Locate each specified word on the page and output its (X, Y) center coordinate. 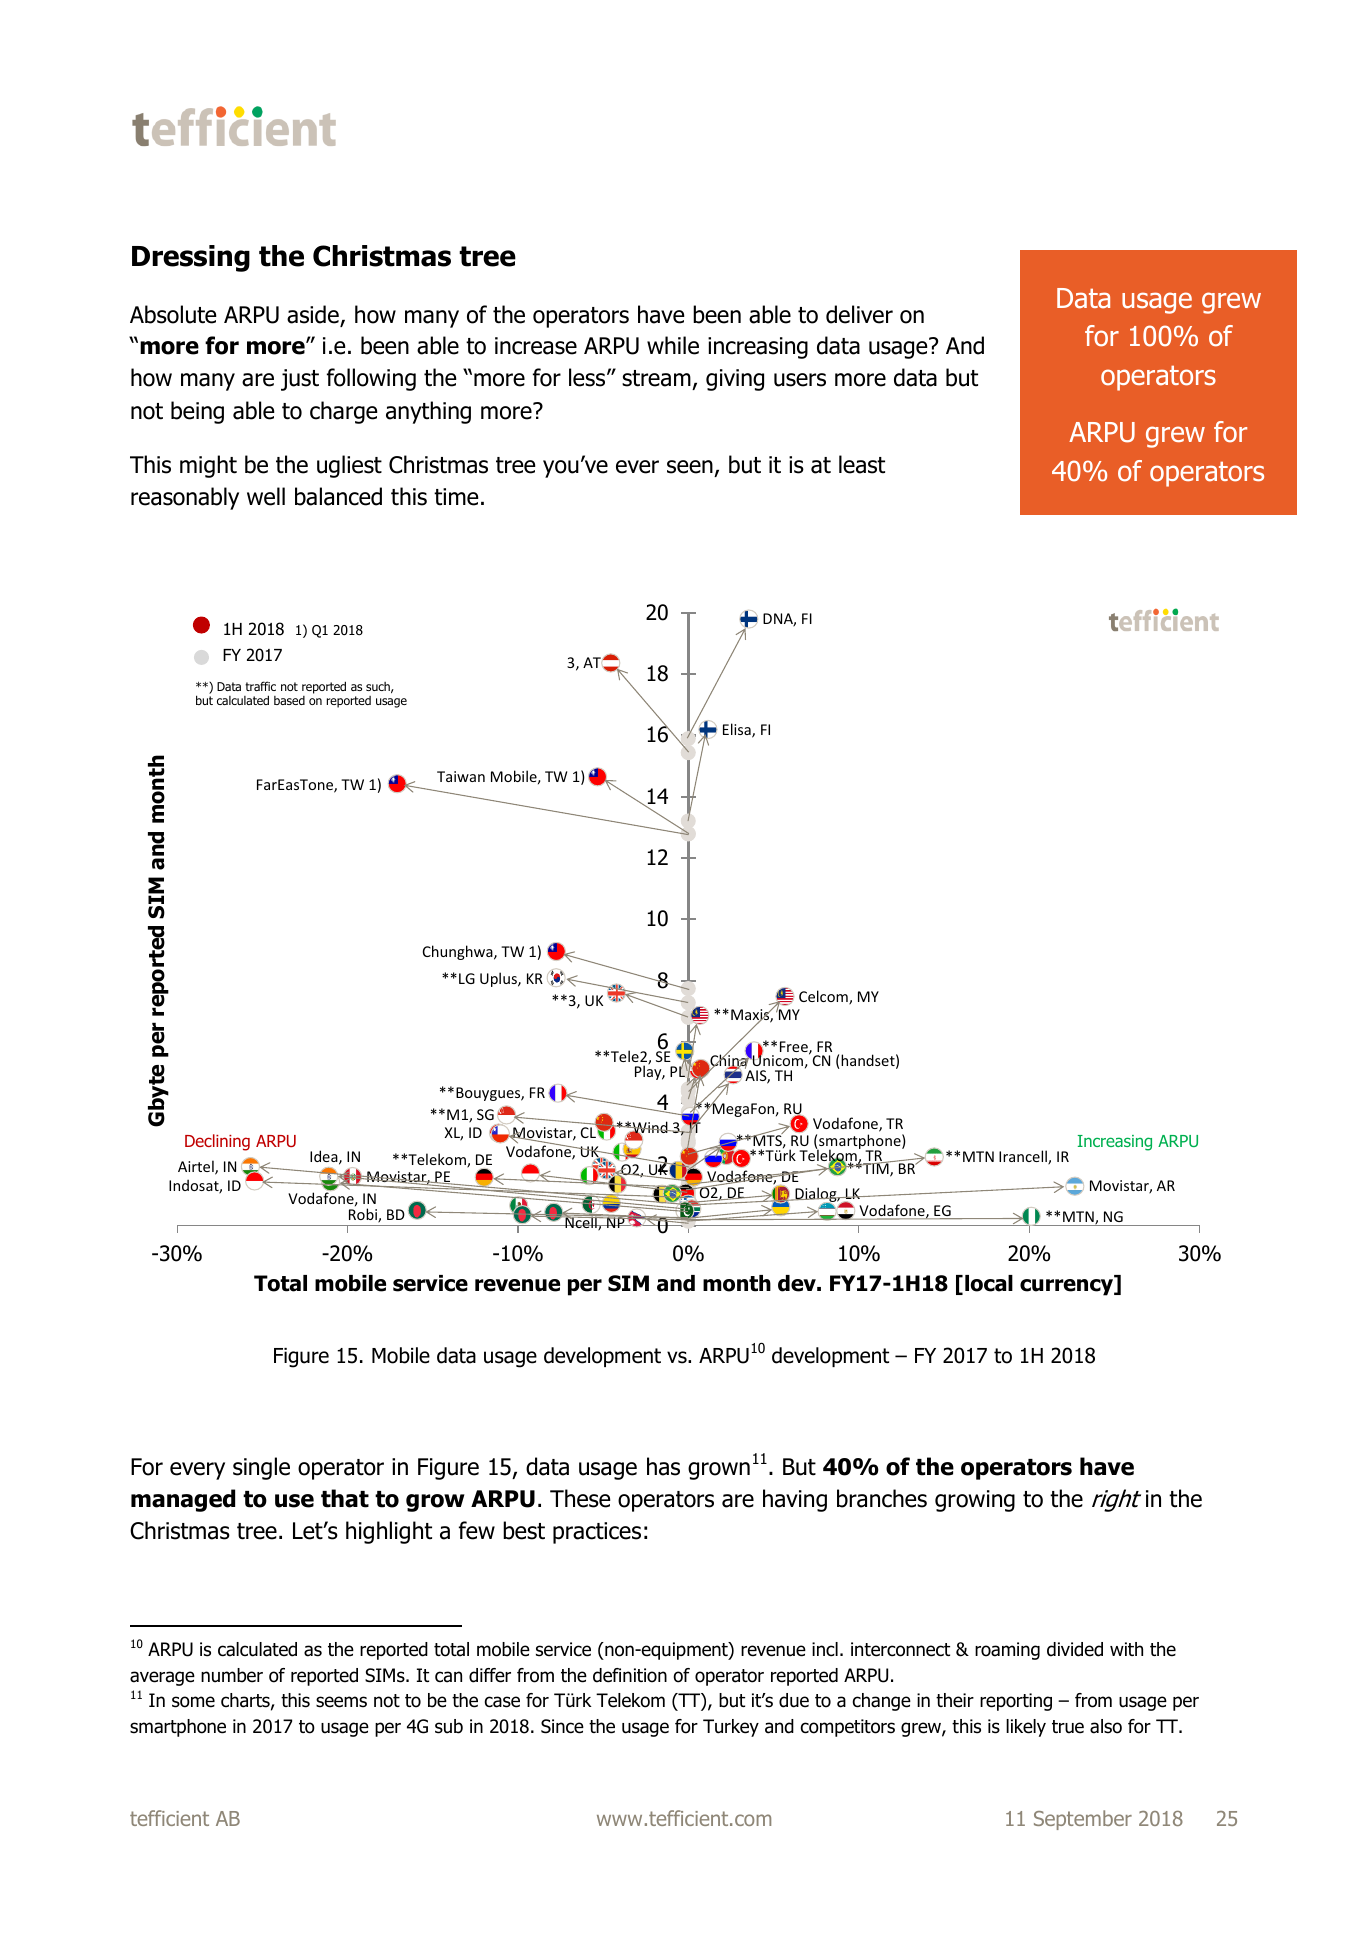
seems (341, 1702)
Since (562, 1726)
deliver (859, 314)
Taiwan (461, 776)
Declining (217, 1142)
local (989, 1283)
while (673, 345)
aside (314, 315)
